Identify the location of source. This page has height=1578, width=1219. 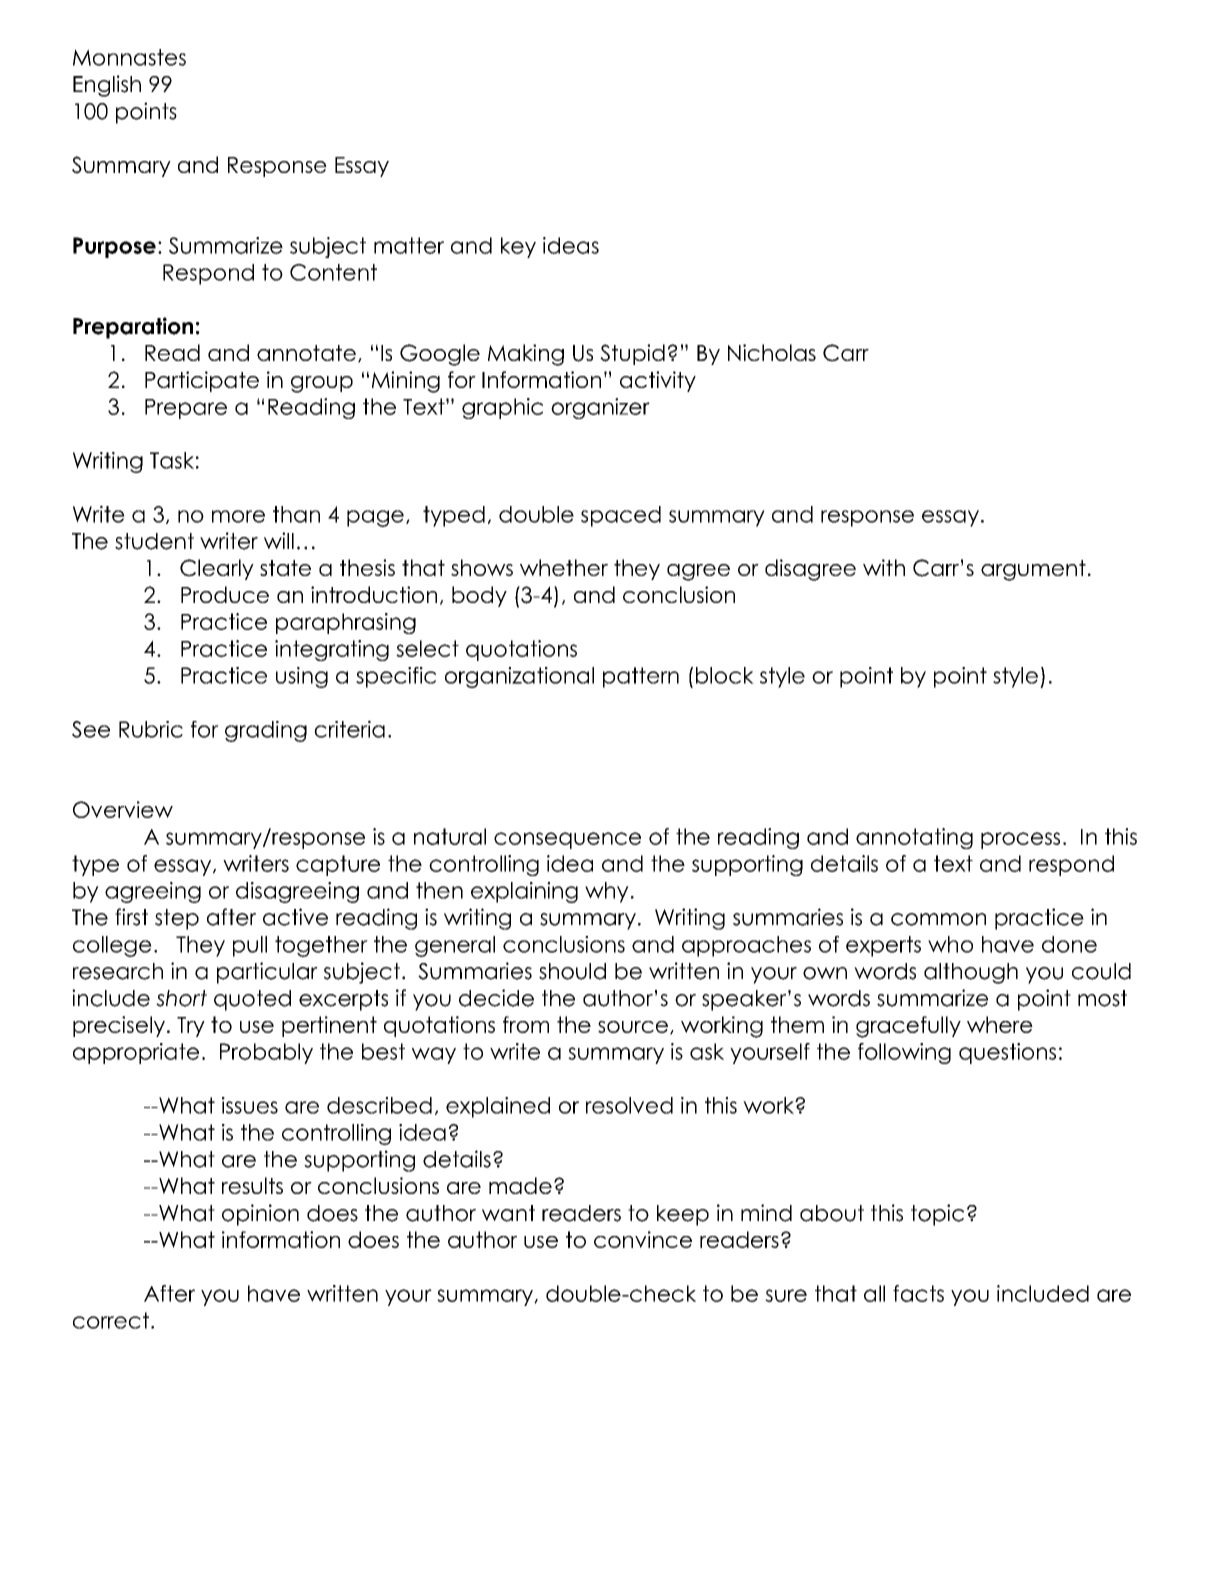
(633, 1027).
